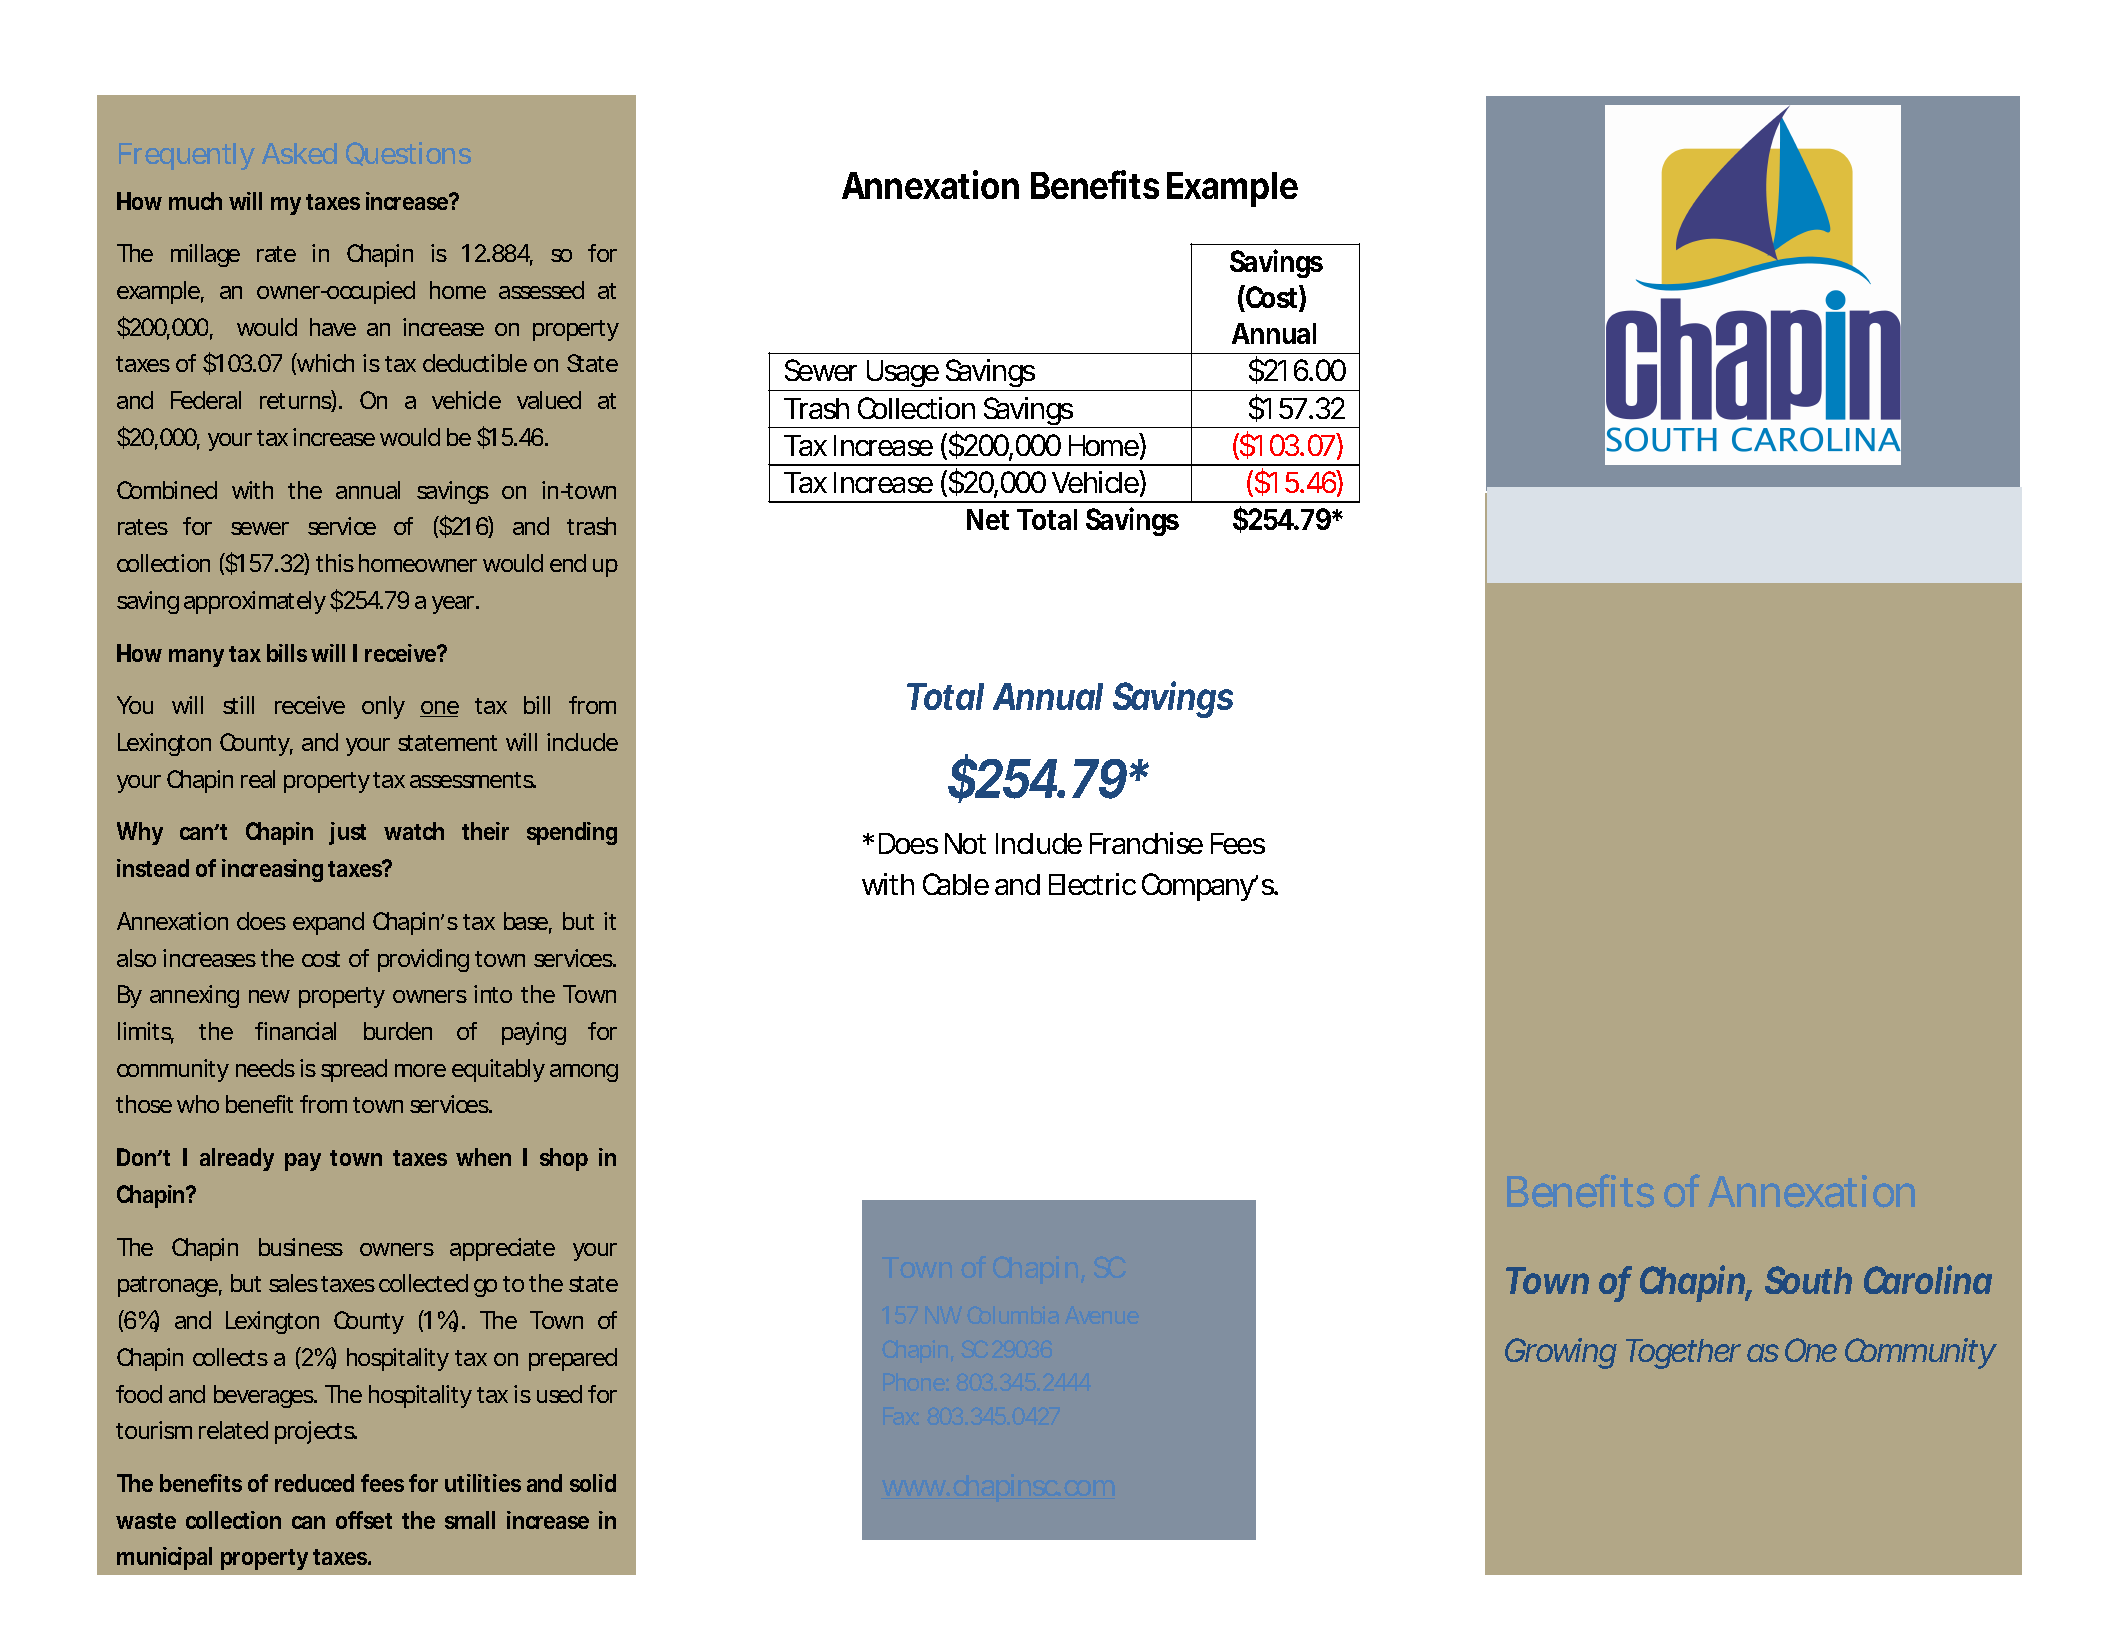 The height and width of the screenshot is (1636, 2118). I want to click on Together, so click(1683, 1354).
